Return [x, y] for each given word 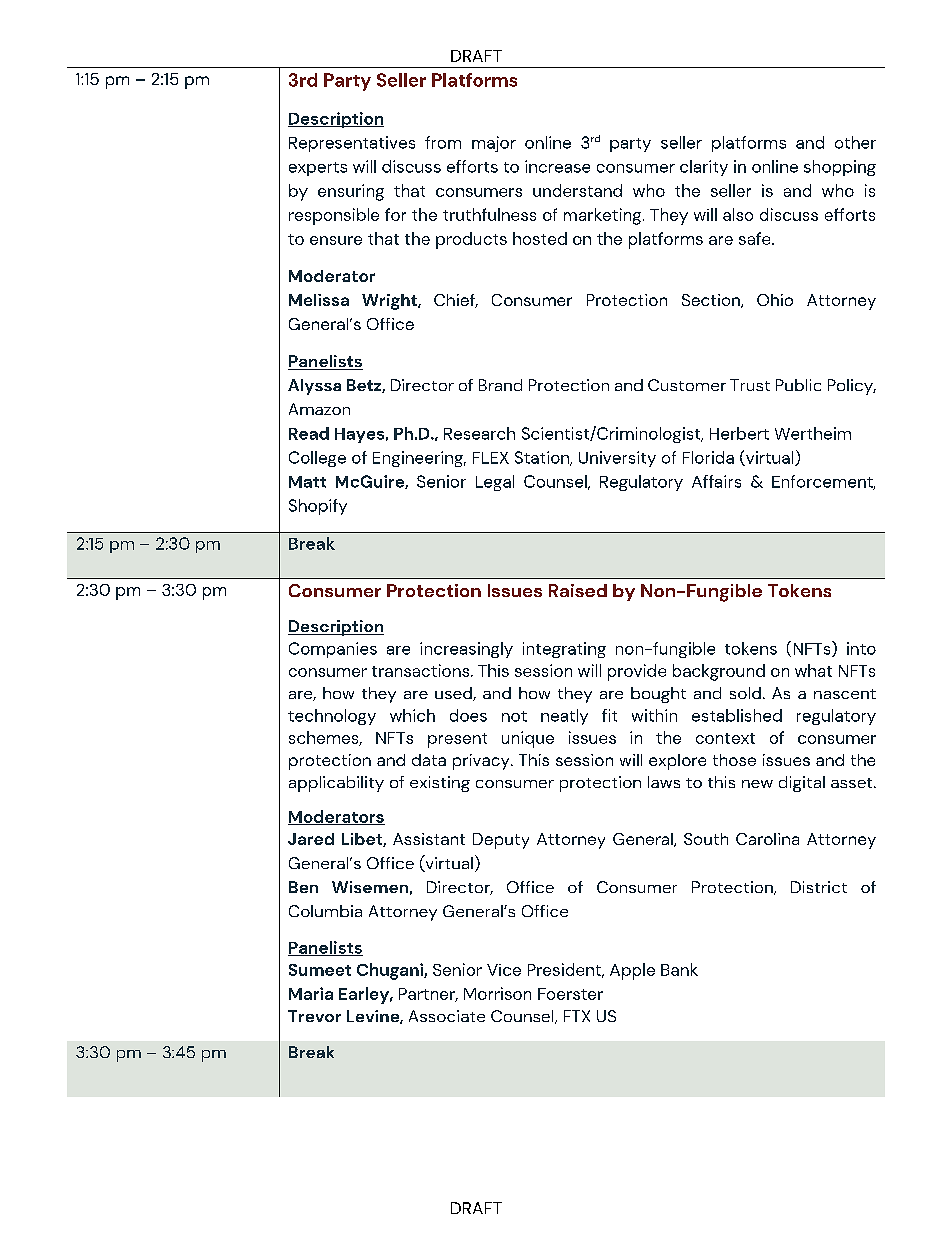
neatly [564, 717]
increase [557, 166]
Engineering [419, 459]
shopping [840, 168]
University [617, 459]
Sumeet [320, 970]
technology [332, 717]
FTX [577, 1016]
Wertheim [813, 433]
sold [745, 693]
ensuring [351, 192]
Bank [679, 969]
